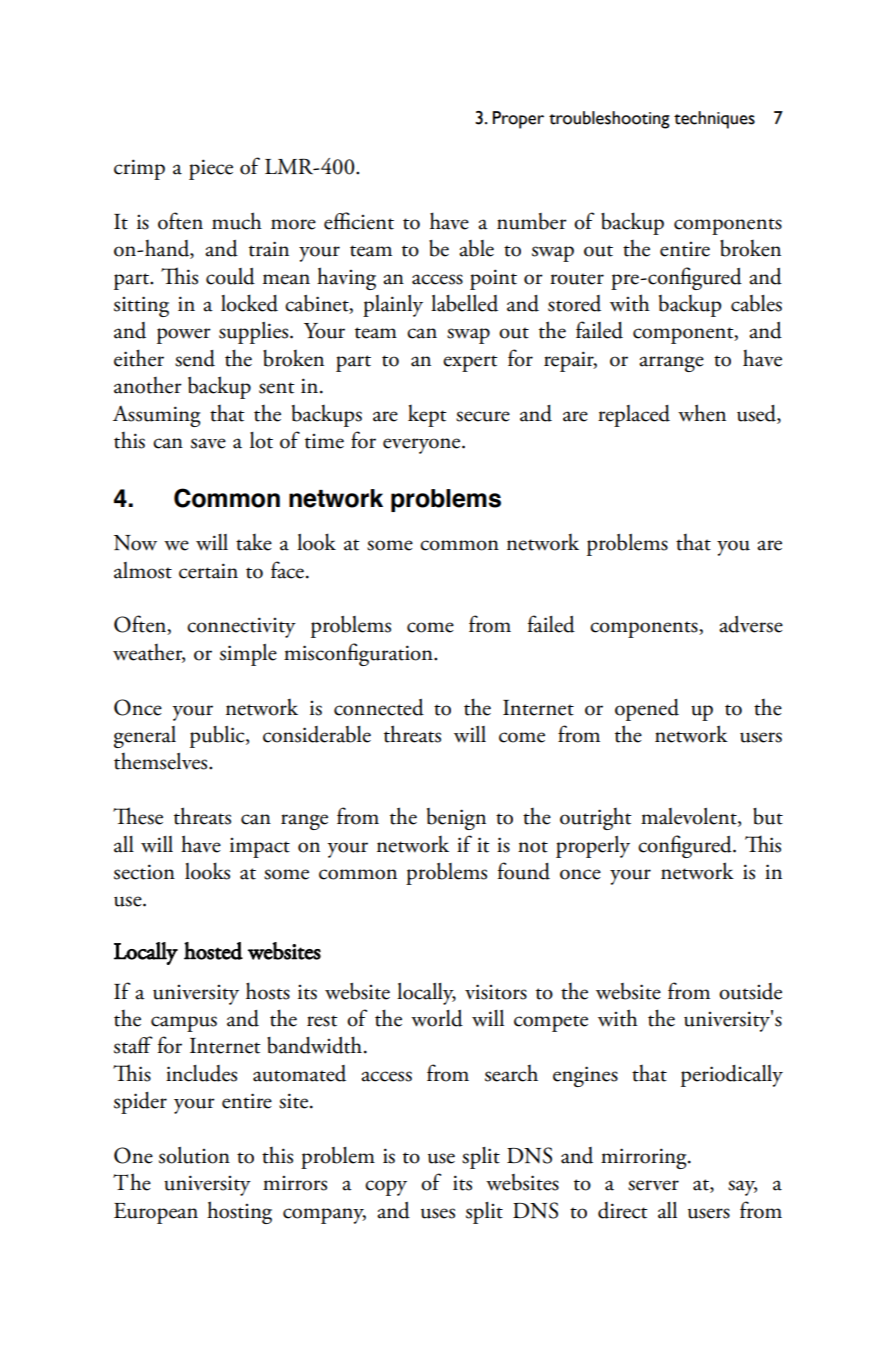  I want to click on save, so click(208, 443).
